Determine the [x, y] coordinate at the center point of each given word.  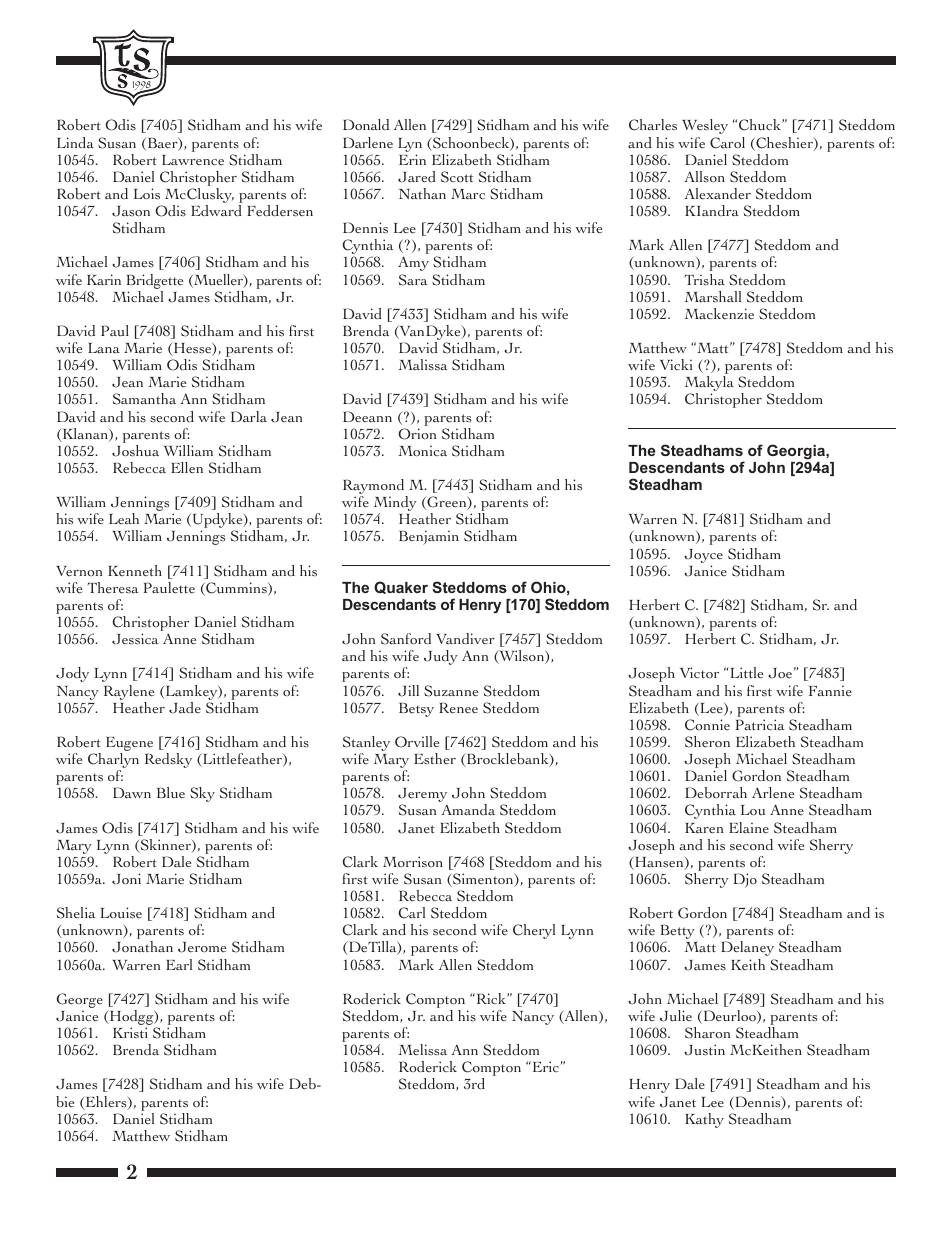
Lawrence [193, 160]
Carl [412, 913]
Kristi [130, 1033]
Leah [124, 518]
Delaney [747, 948]
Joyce [704, 556]
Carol [727, 143]
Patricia [760, 724]
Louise [121, 913]
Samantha [144, 399]
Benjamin [429, 537]
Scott [457, 177]
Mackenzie [719, 313]
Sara [413, 280]
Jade [185, 708]
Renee [458, 707]
